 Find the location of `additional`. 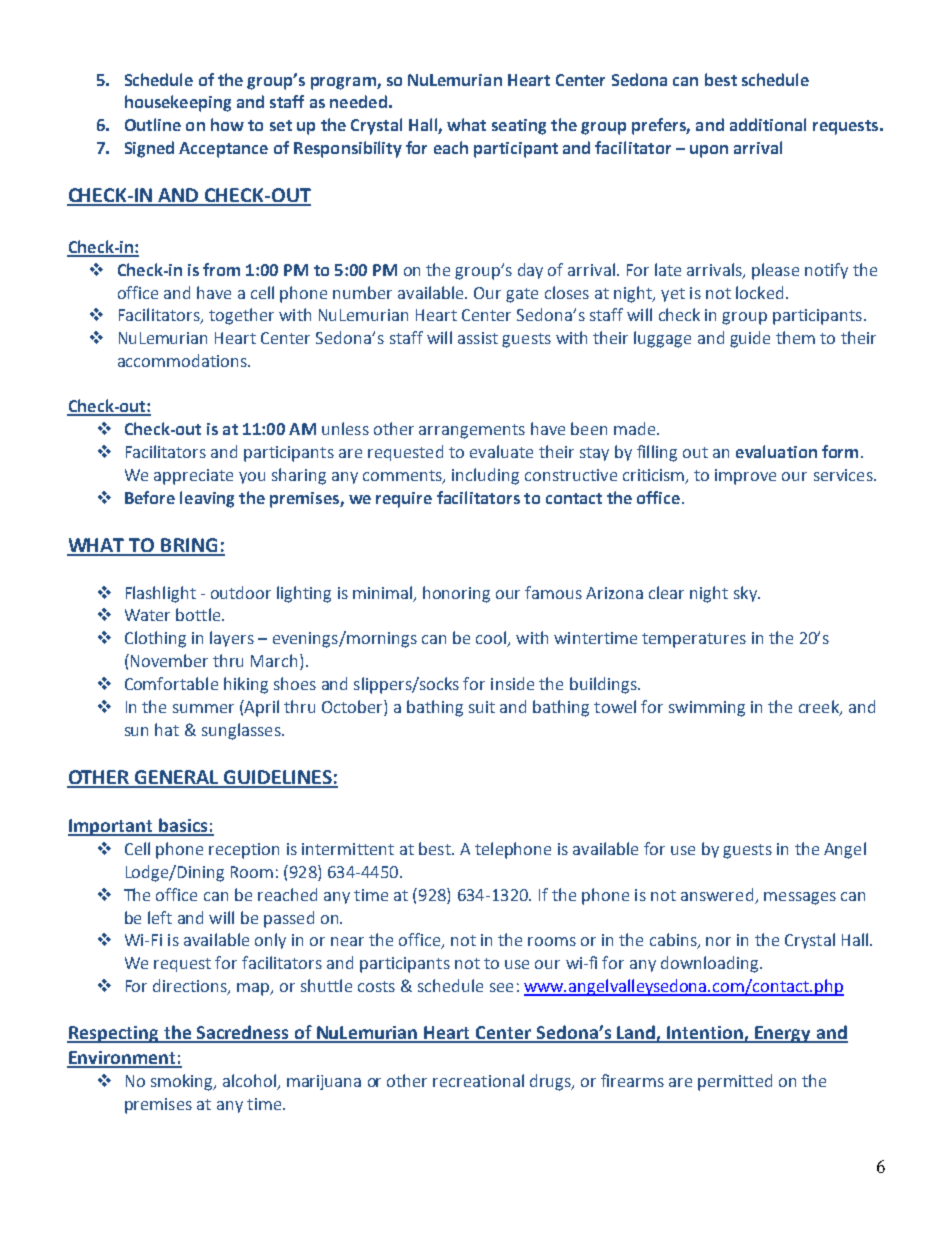

additional is located at coordinates (768, 124).
